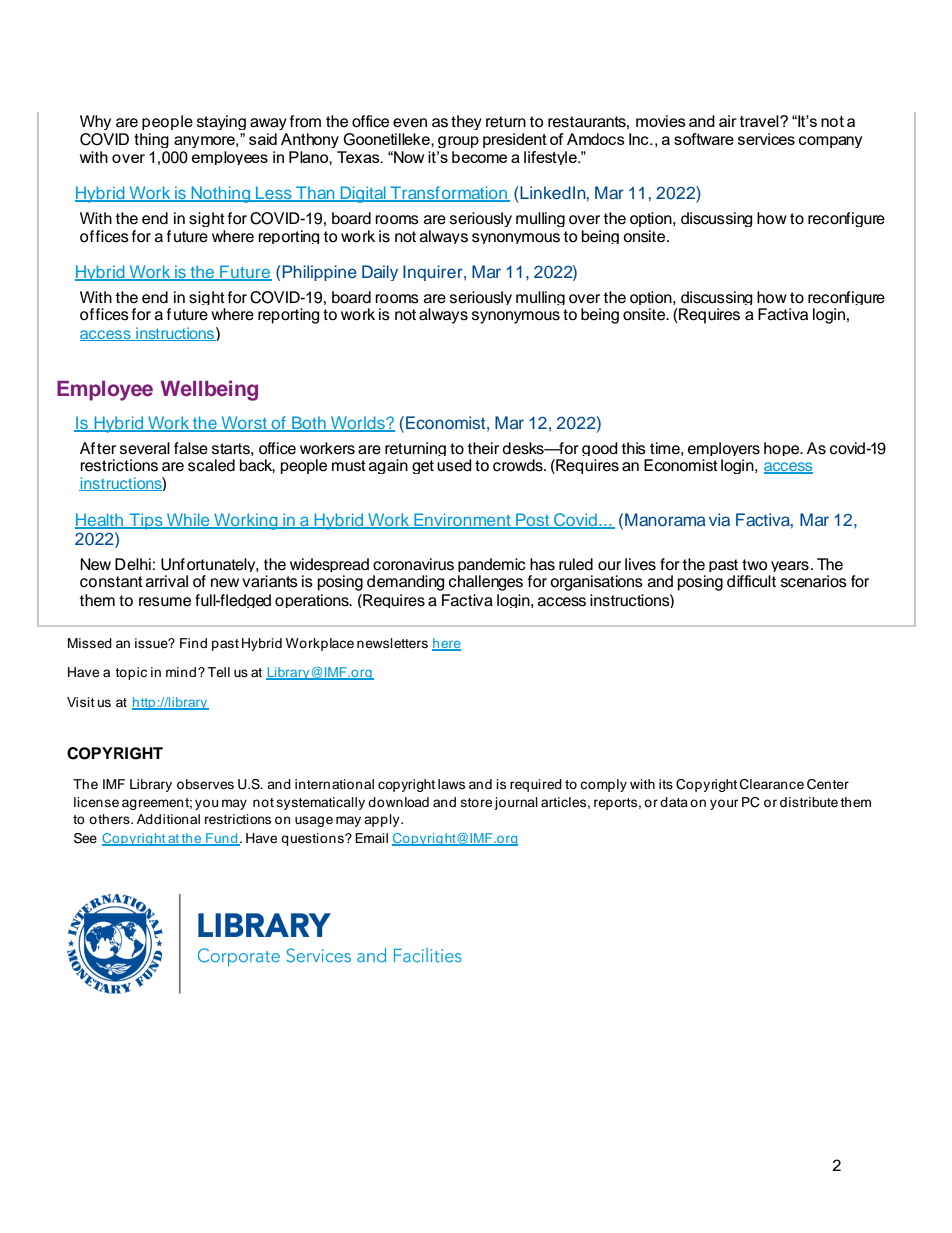  What do you see at coordinates (486, 583) in the screenshot?
I see `challenges` at bounding box center [486, 583].
